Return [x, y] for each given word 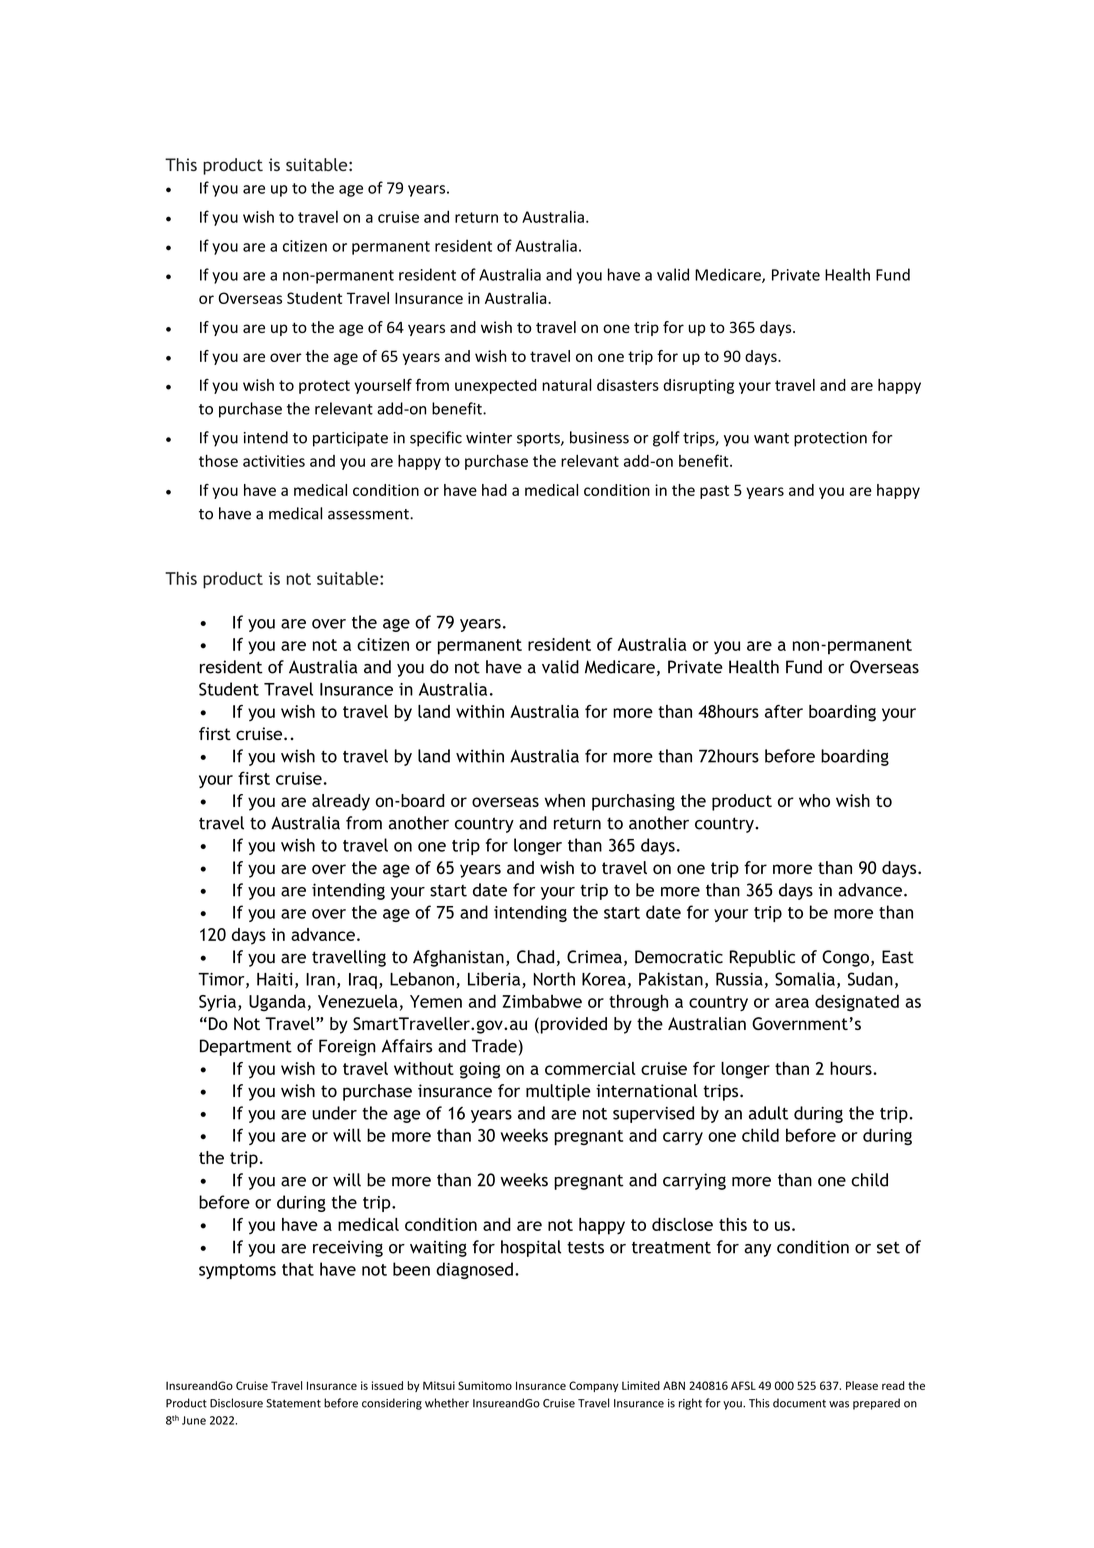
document [799, 1403]
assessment [369, 514]
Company [594, 1386]
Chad [535, 957]
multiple [558, 1092]
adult [768, 1113]
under [334, 1113]
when [565, 800]
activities [274, 461]
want [771, 438]
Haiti [275, 979]
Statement [293, 1403]
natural [566, 385]
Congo [845, 958]
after [784, 711]
